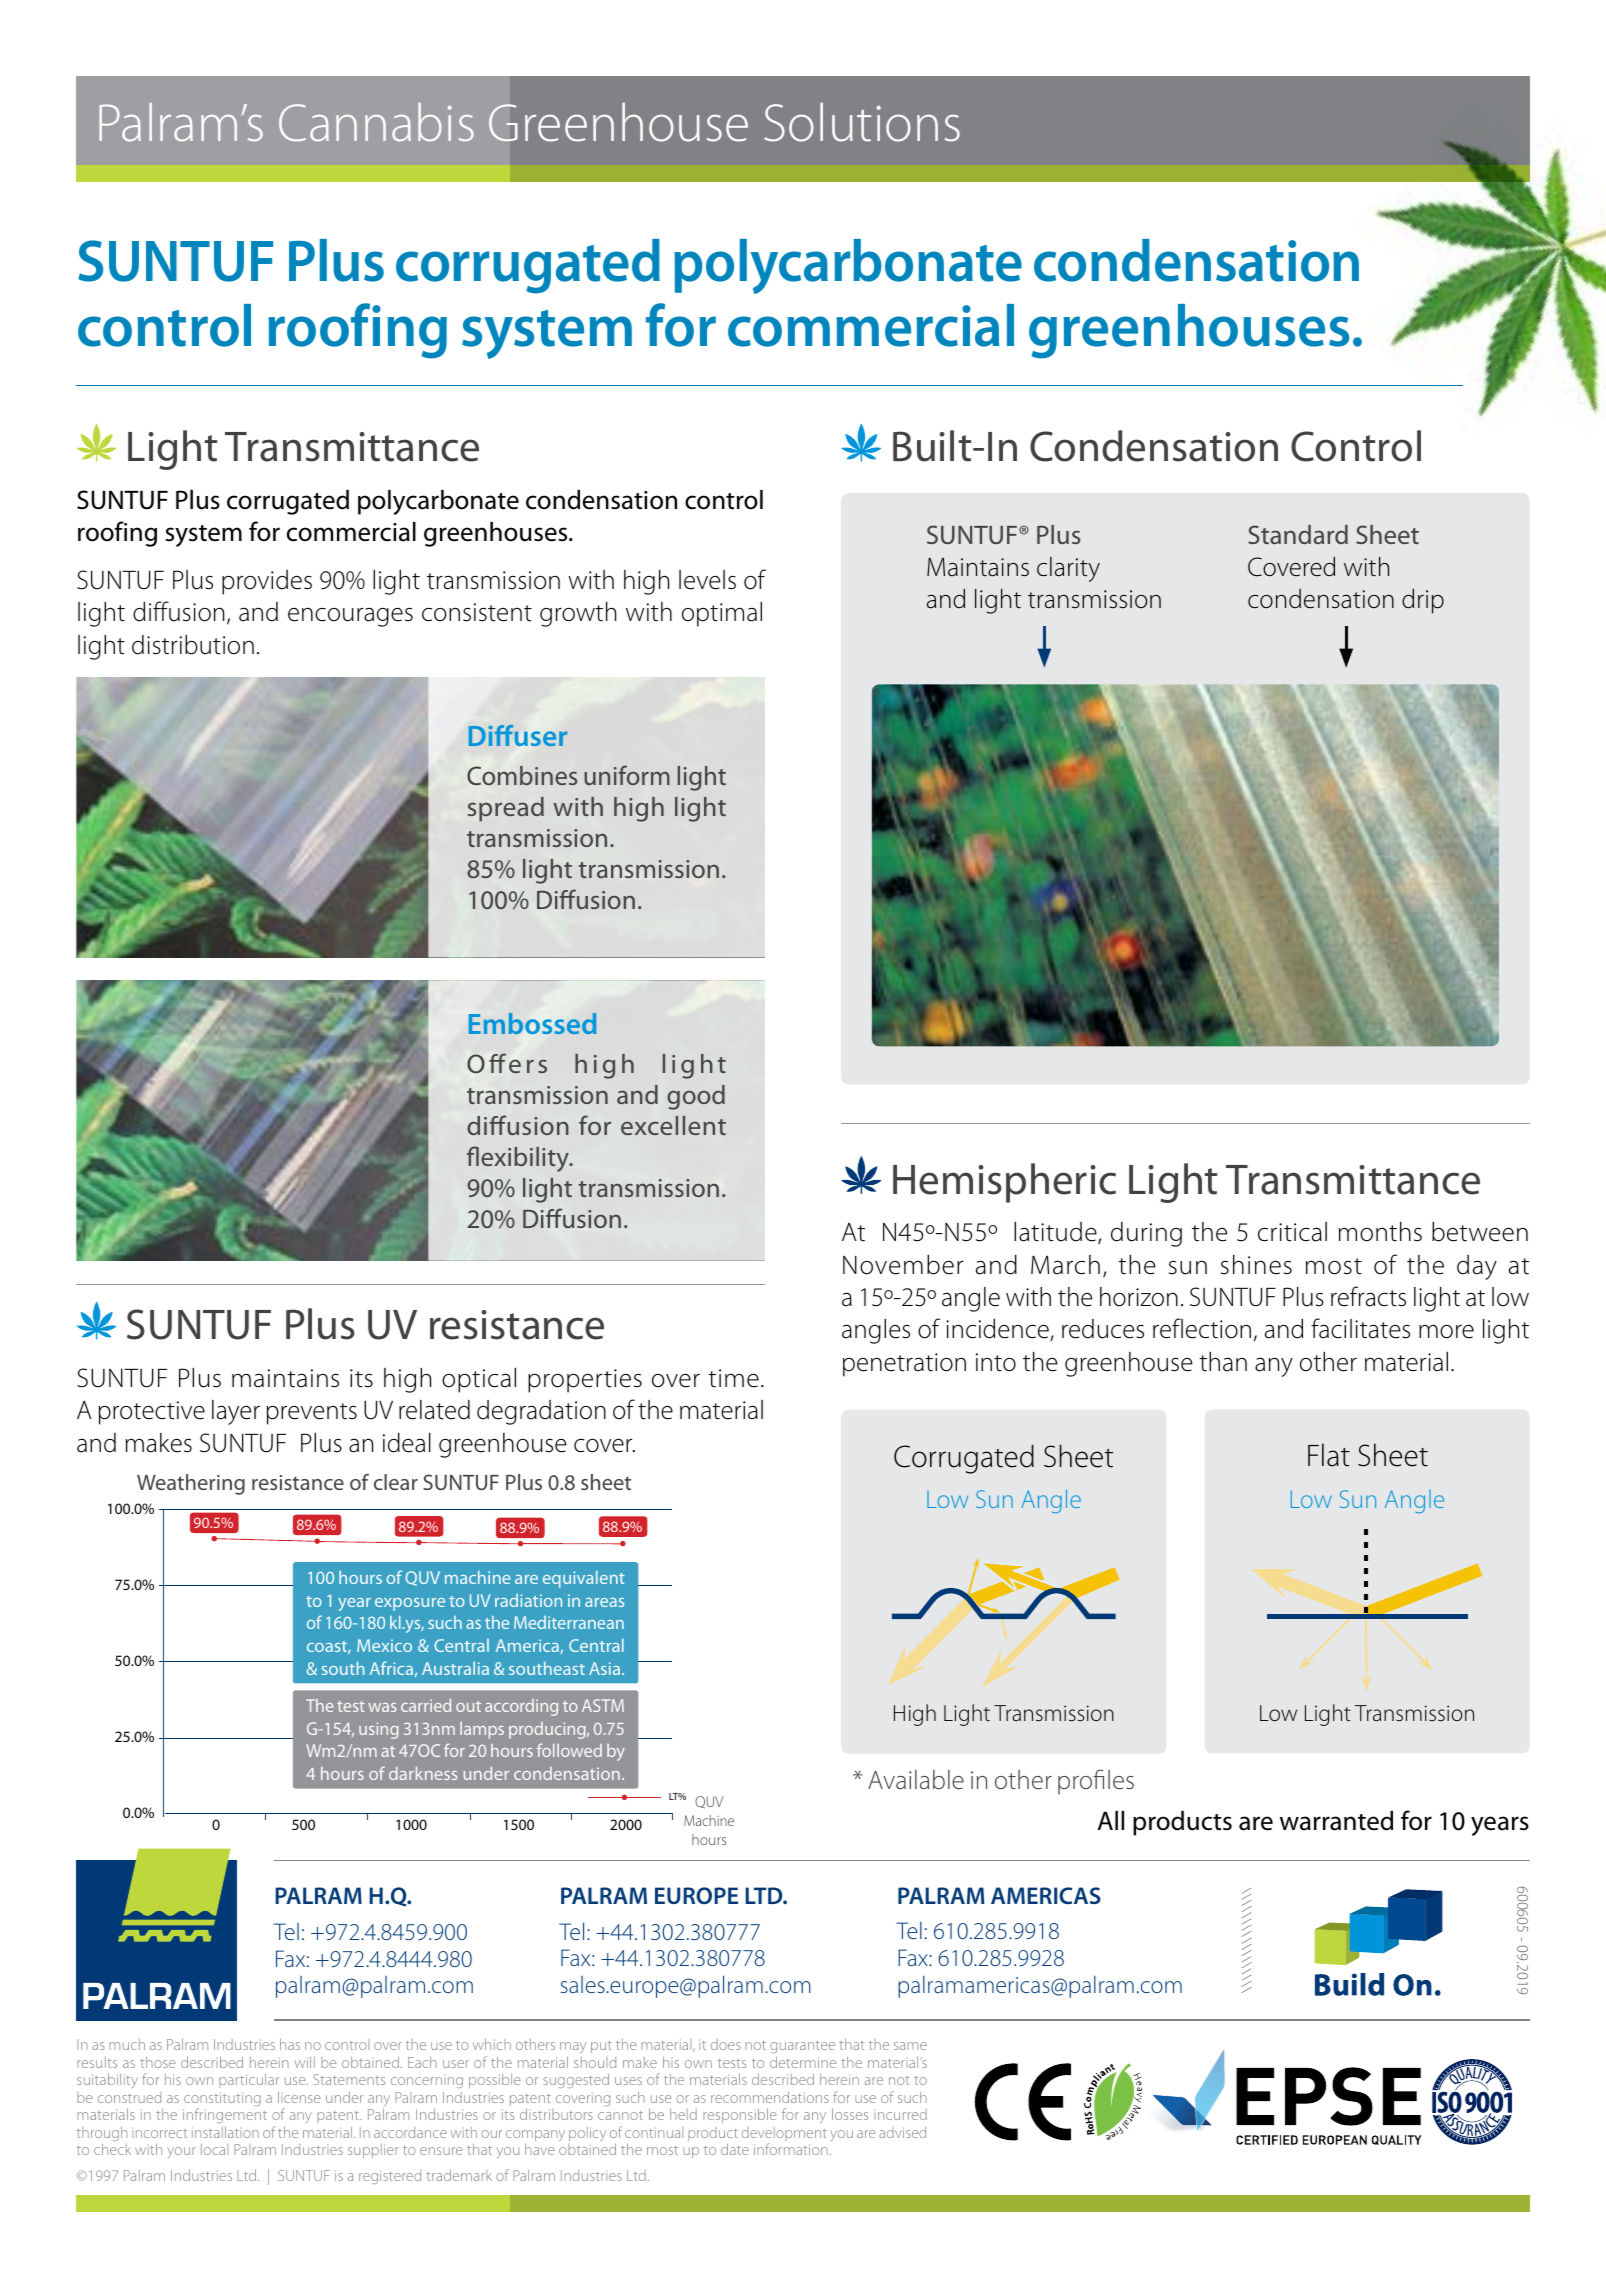 The image size is (1606, 2271). Describe the element at coordinates (1292, 1232) in the screenshot. I see `critical` at that location.
